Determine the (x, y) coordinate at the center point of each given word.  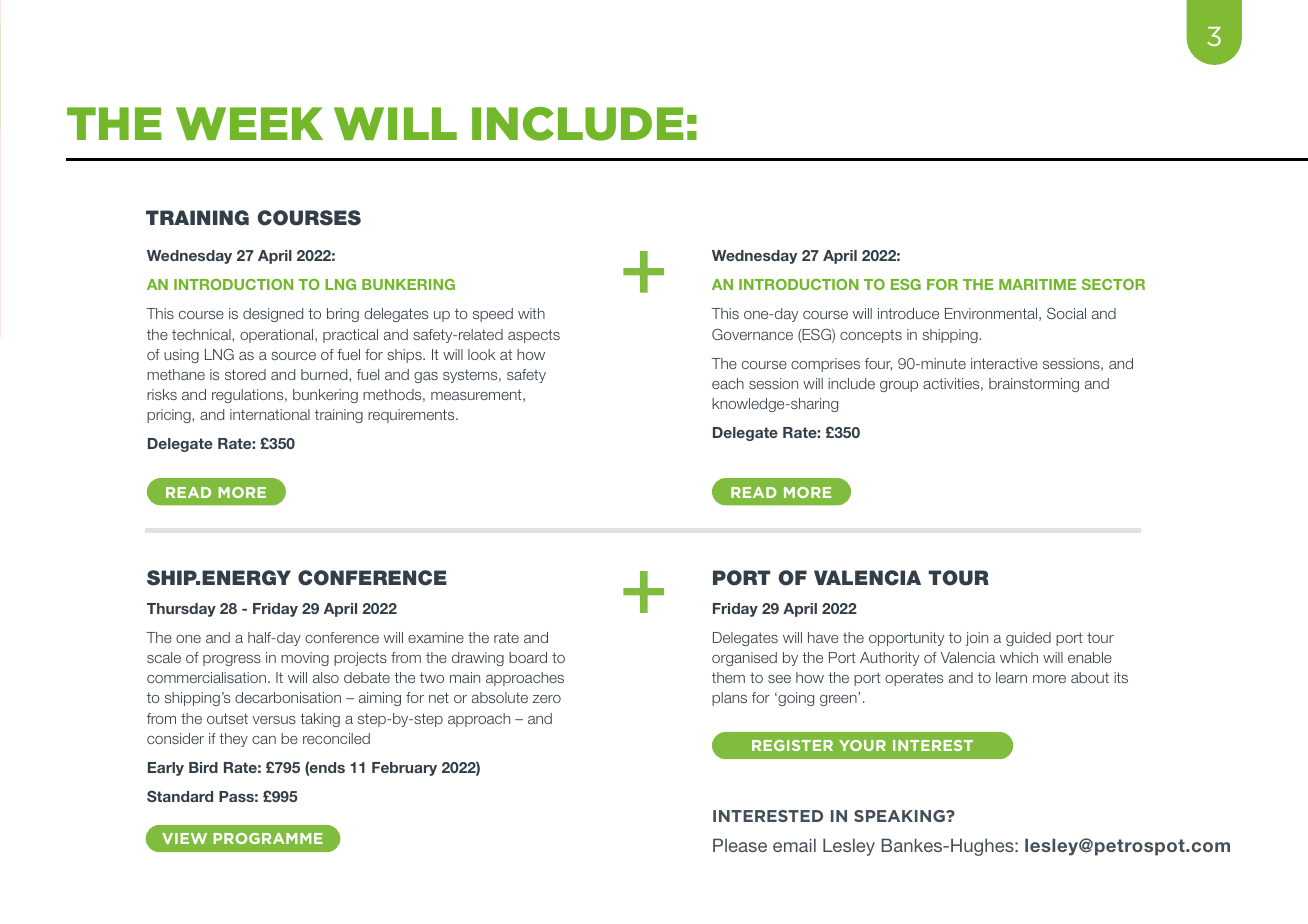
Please (740, 845)
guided (1028, 639)
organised (744, 659)
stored (245, 374)
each (728, 383)
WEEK (249, 123)
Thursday (181, 610)
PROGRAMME (268, 838)
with (531, 313)
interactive (1004, 363)
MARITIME (1037, 284)
